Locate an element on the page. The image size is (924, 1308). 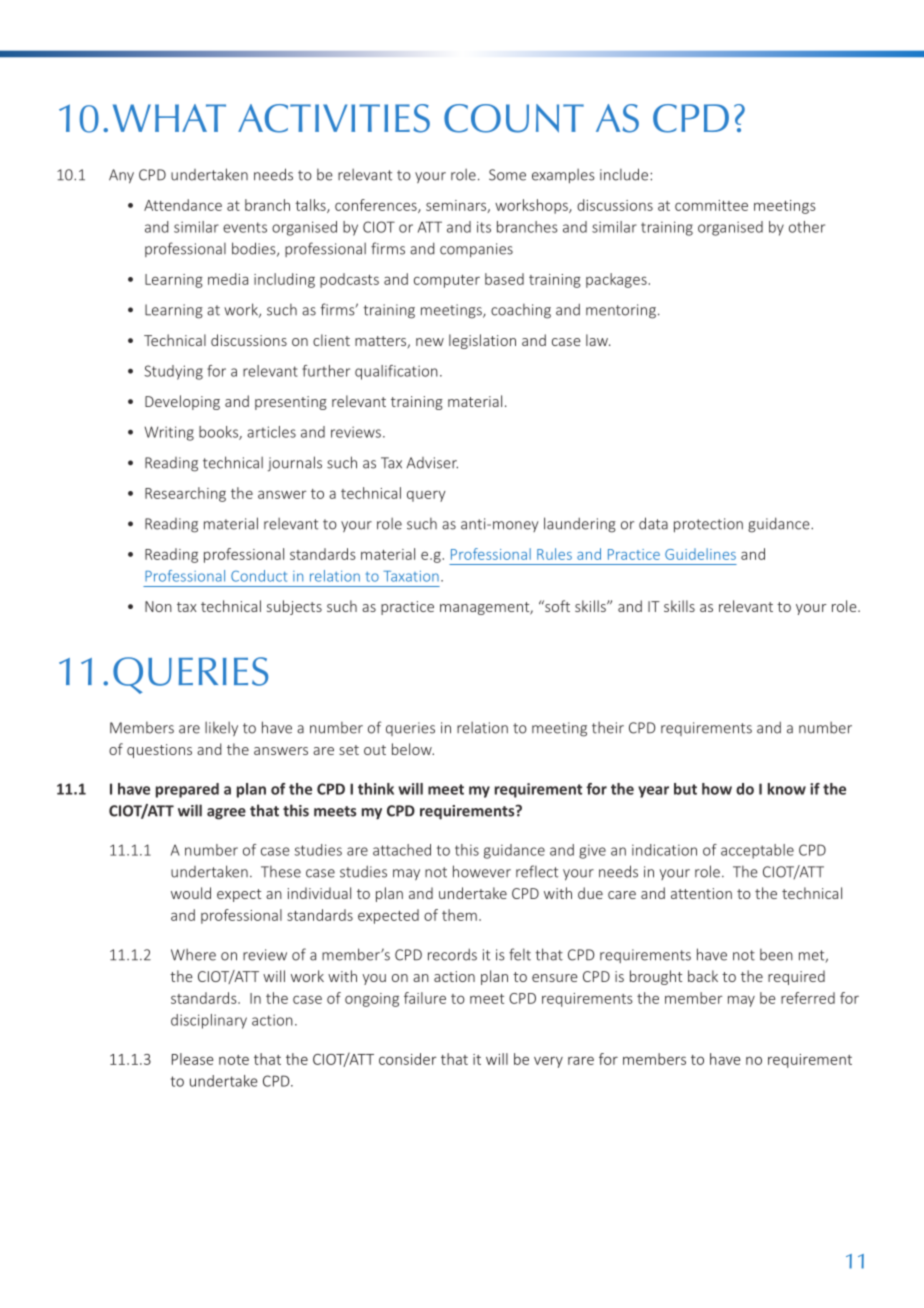
failure is located at coordinates (425, 998).
